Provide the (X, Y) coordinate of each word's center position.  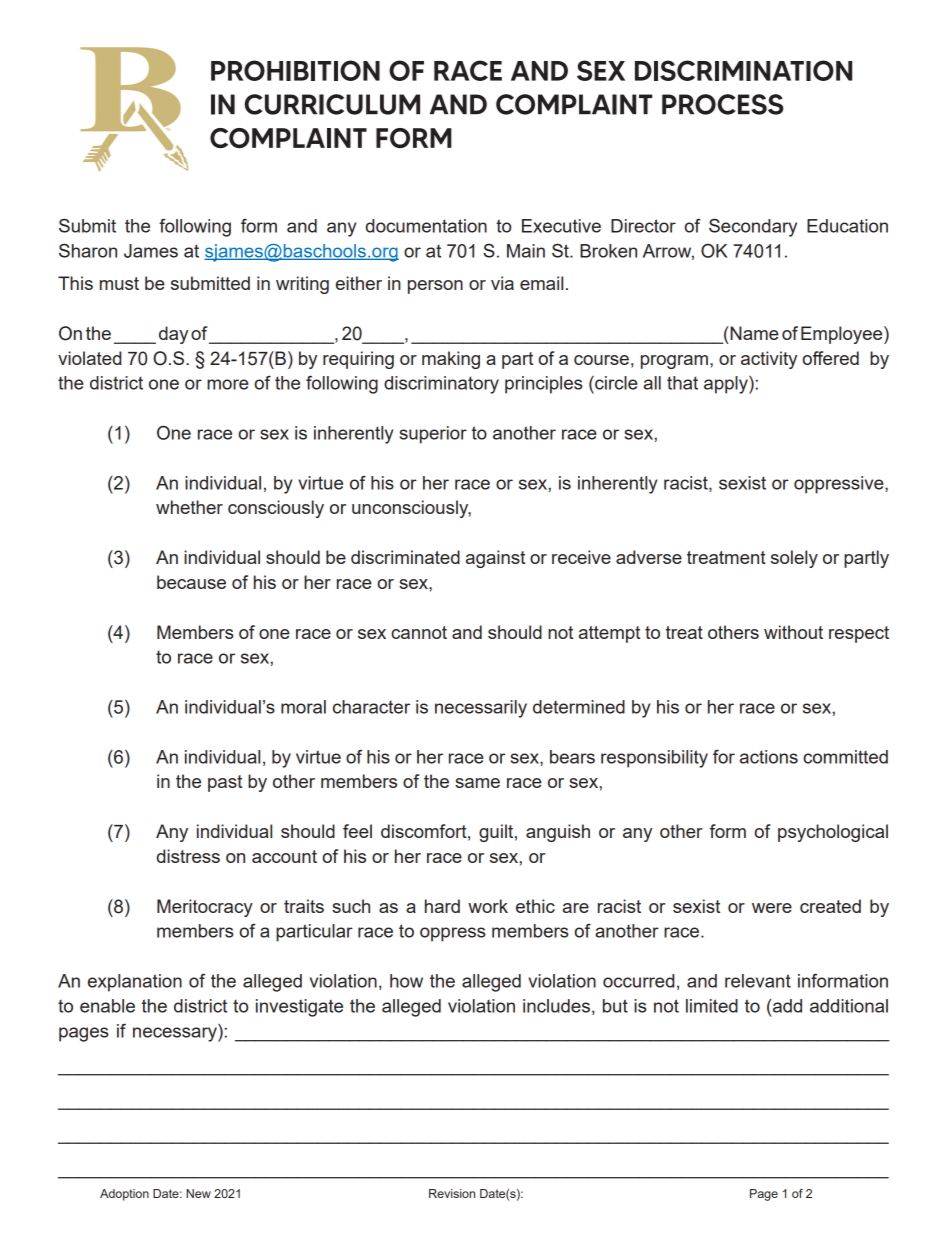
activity (769, 360)
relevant (758, 981)
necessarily (481, 709)
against (495, 559)
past (225, 783)
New (198, 1193)
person (435, 287)
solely (794, 559)
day (173, 335)
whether (189, 507)
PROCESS (723, 104)
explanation (135, 983)
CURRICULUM (332, 104)
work (488, 906)
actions (769, 757)
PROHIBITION (295, 70)
